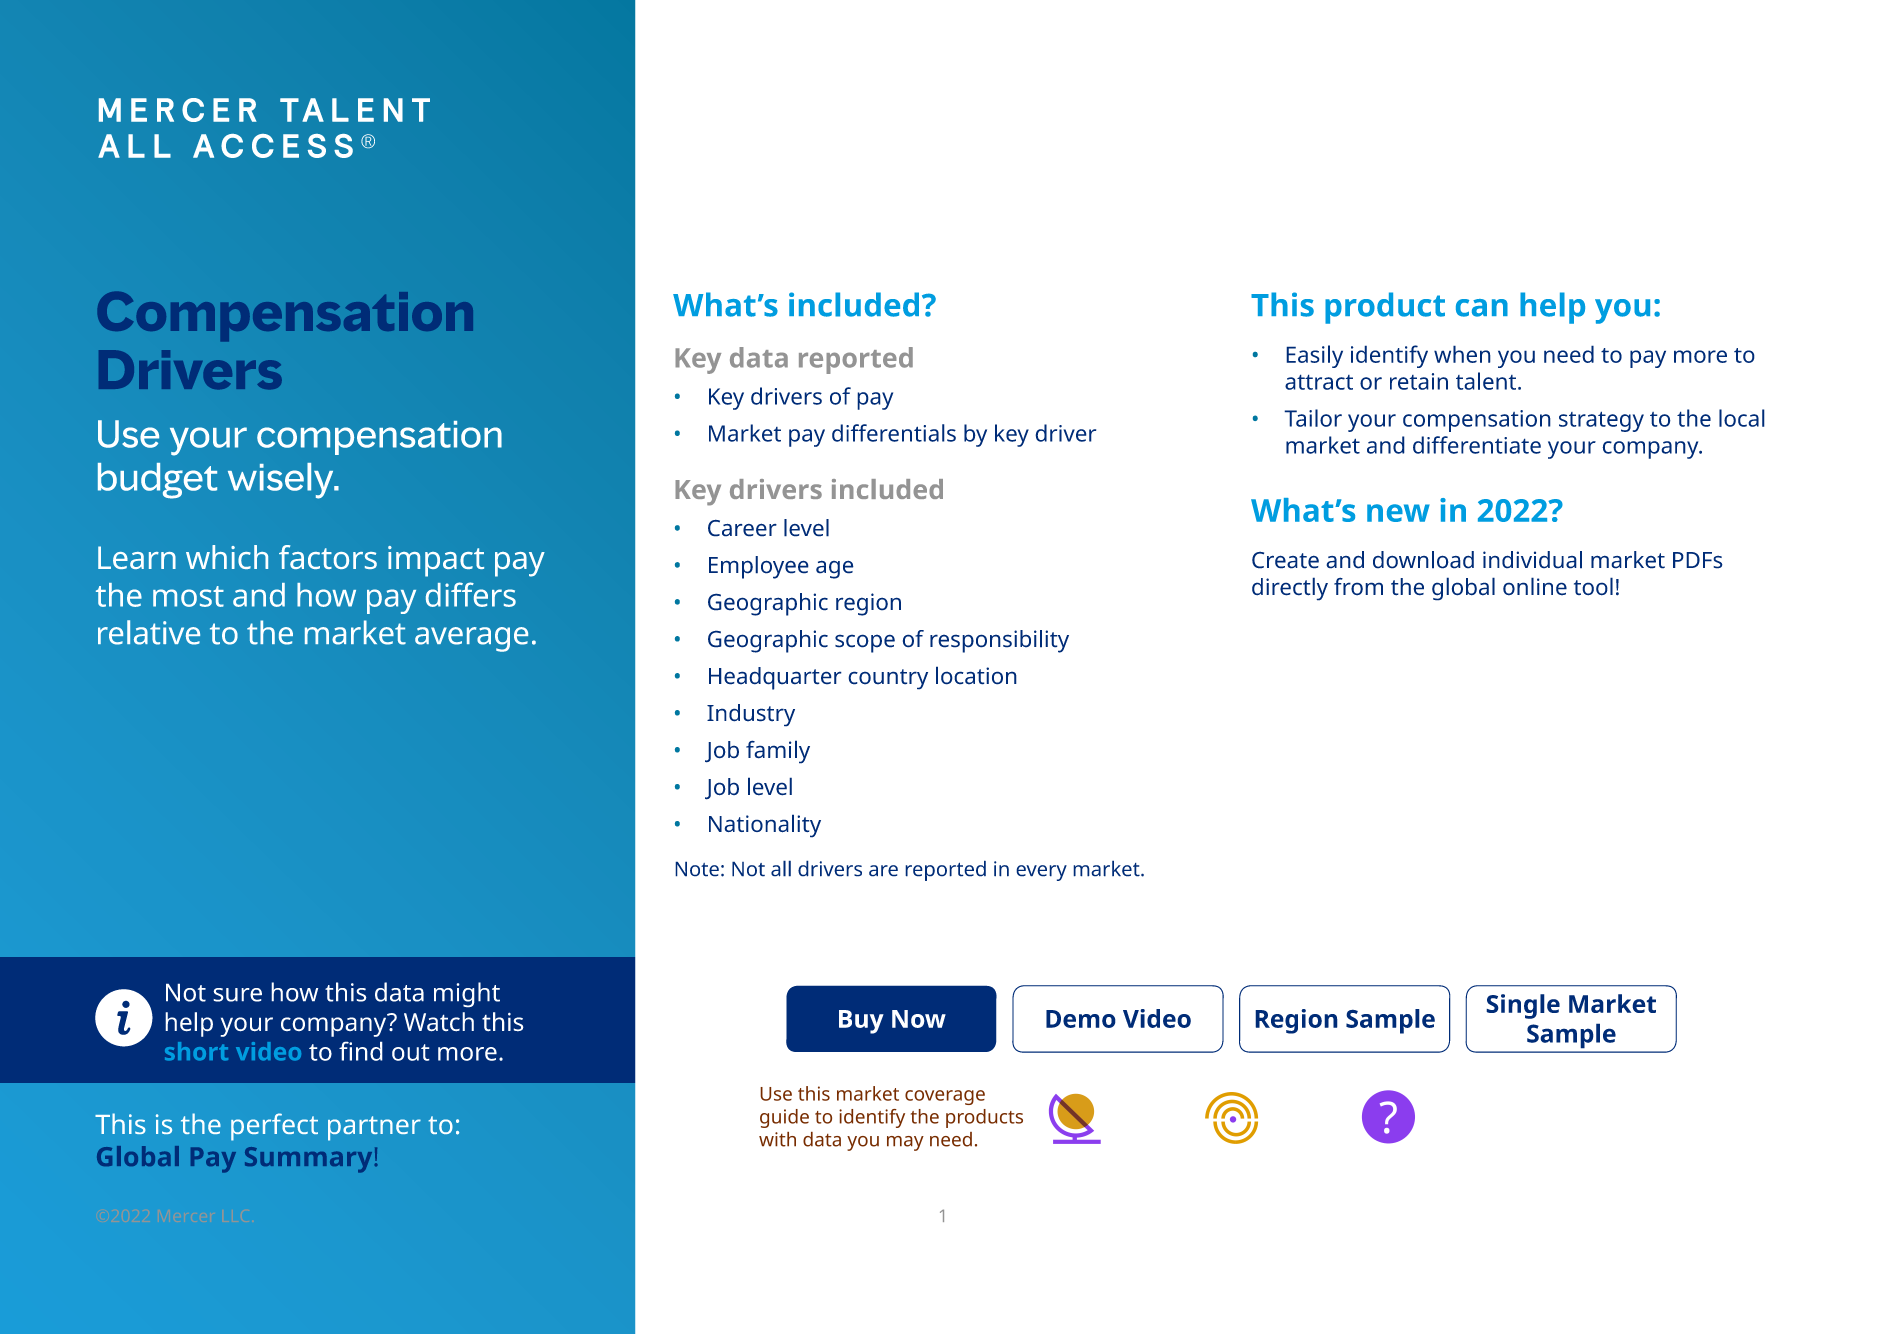 This image has height=1334, width=1886. Describe the element at coordinates (1535, 586) in the image. I see `online` at that location.
